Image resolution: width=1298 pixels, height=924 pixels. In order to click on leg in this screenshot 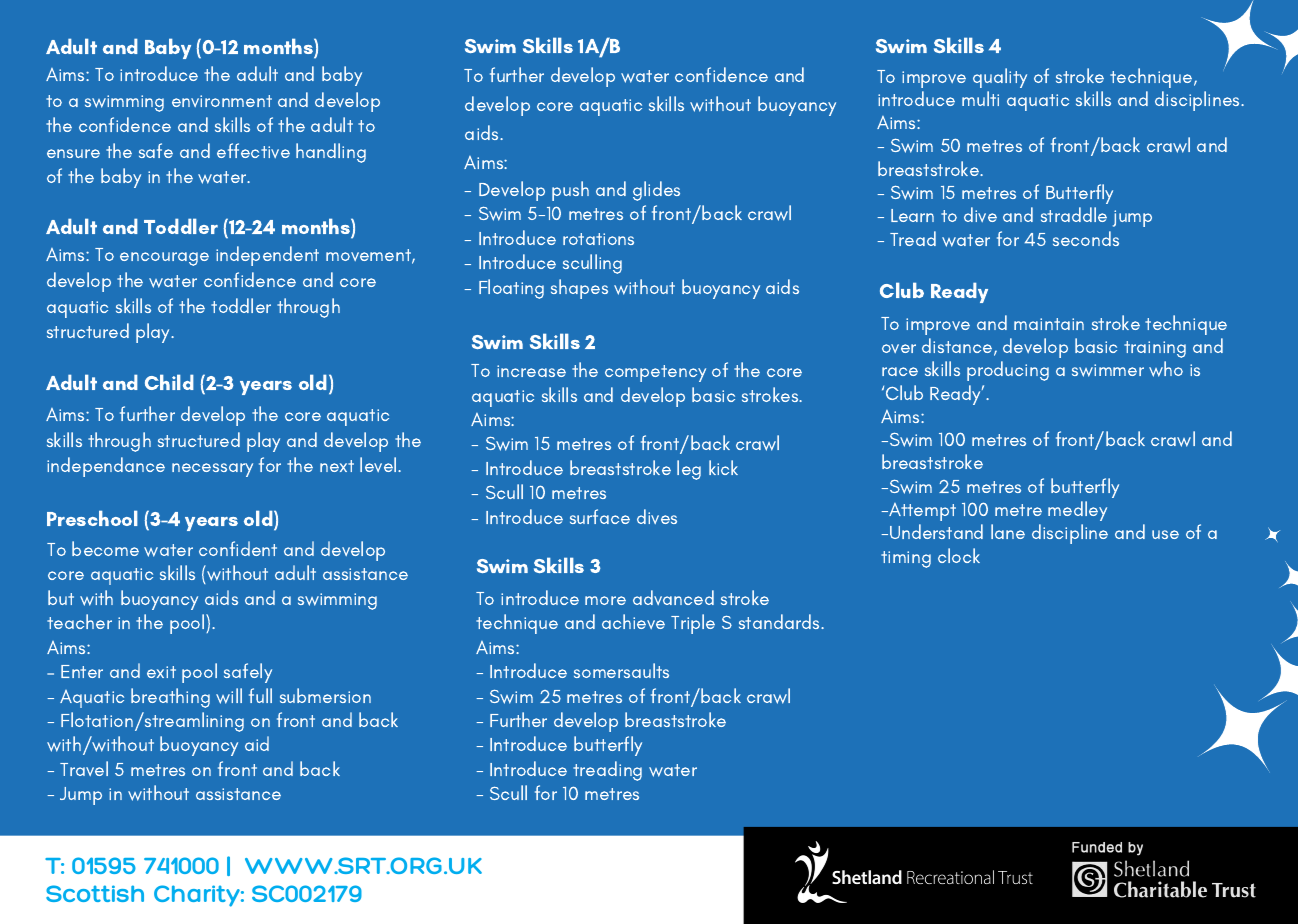, I will do `click(689, 470)`.
